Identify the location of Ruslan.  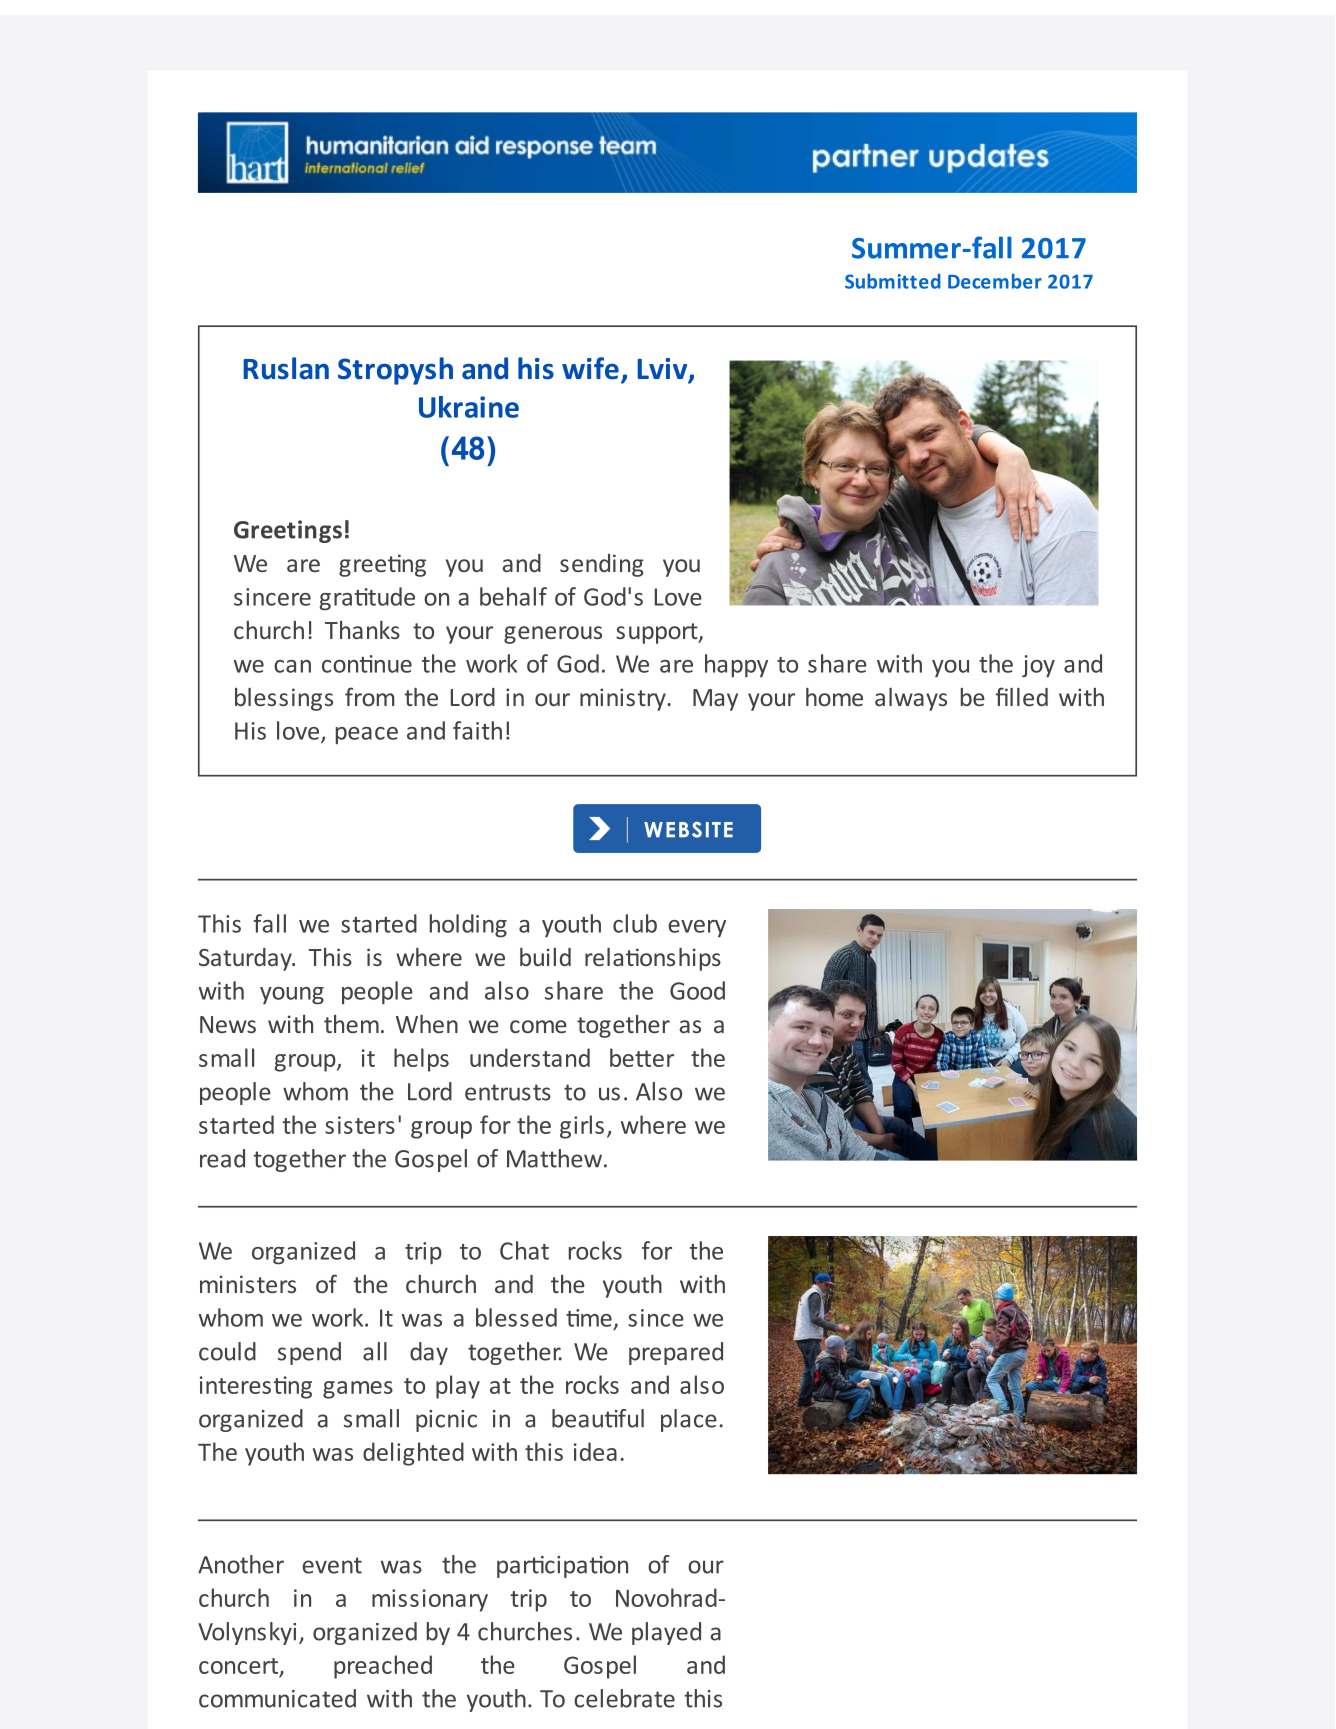
(286, 368).
